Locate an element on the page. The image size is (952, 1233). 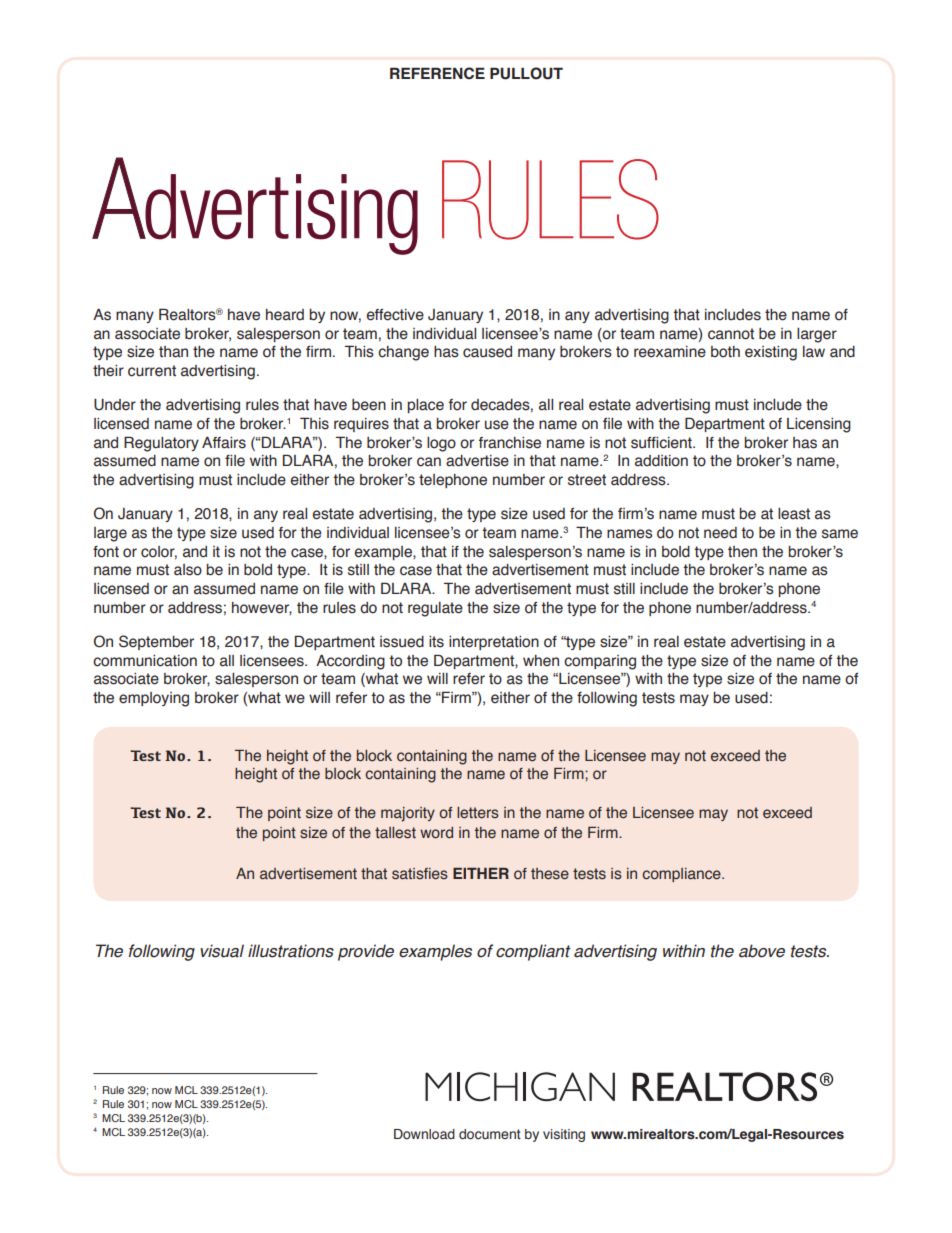
document is located at coordinates (490, 1134).
